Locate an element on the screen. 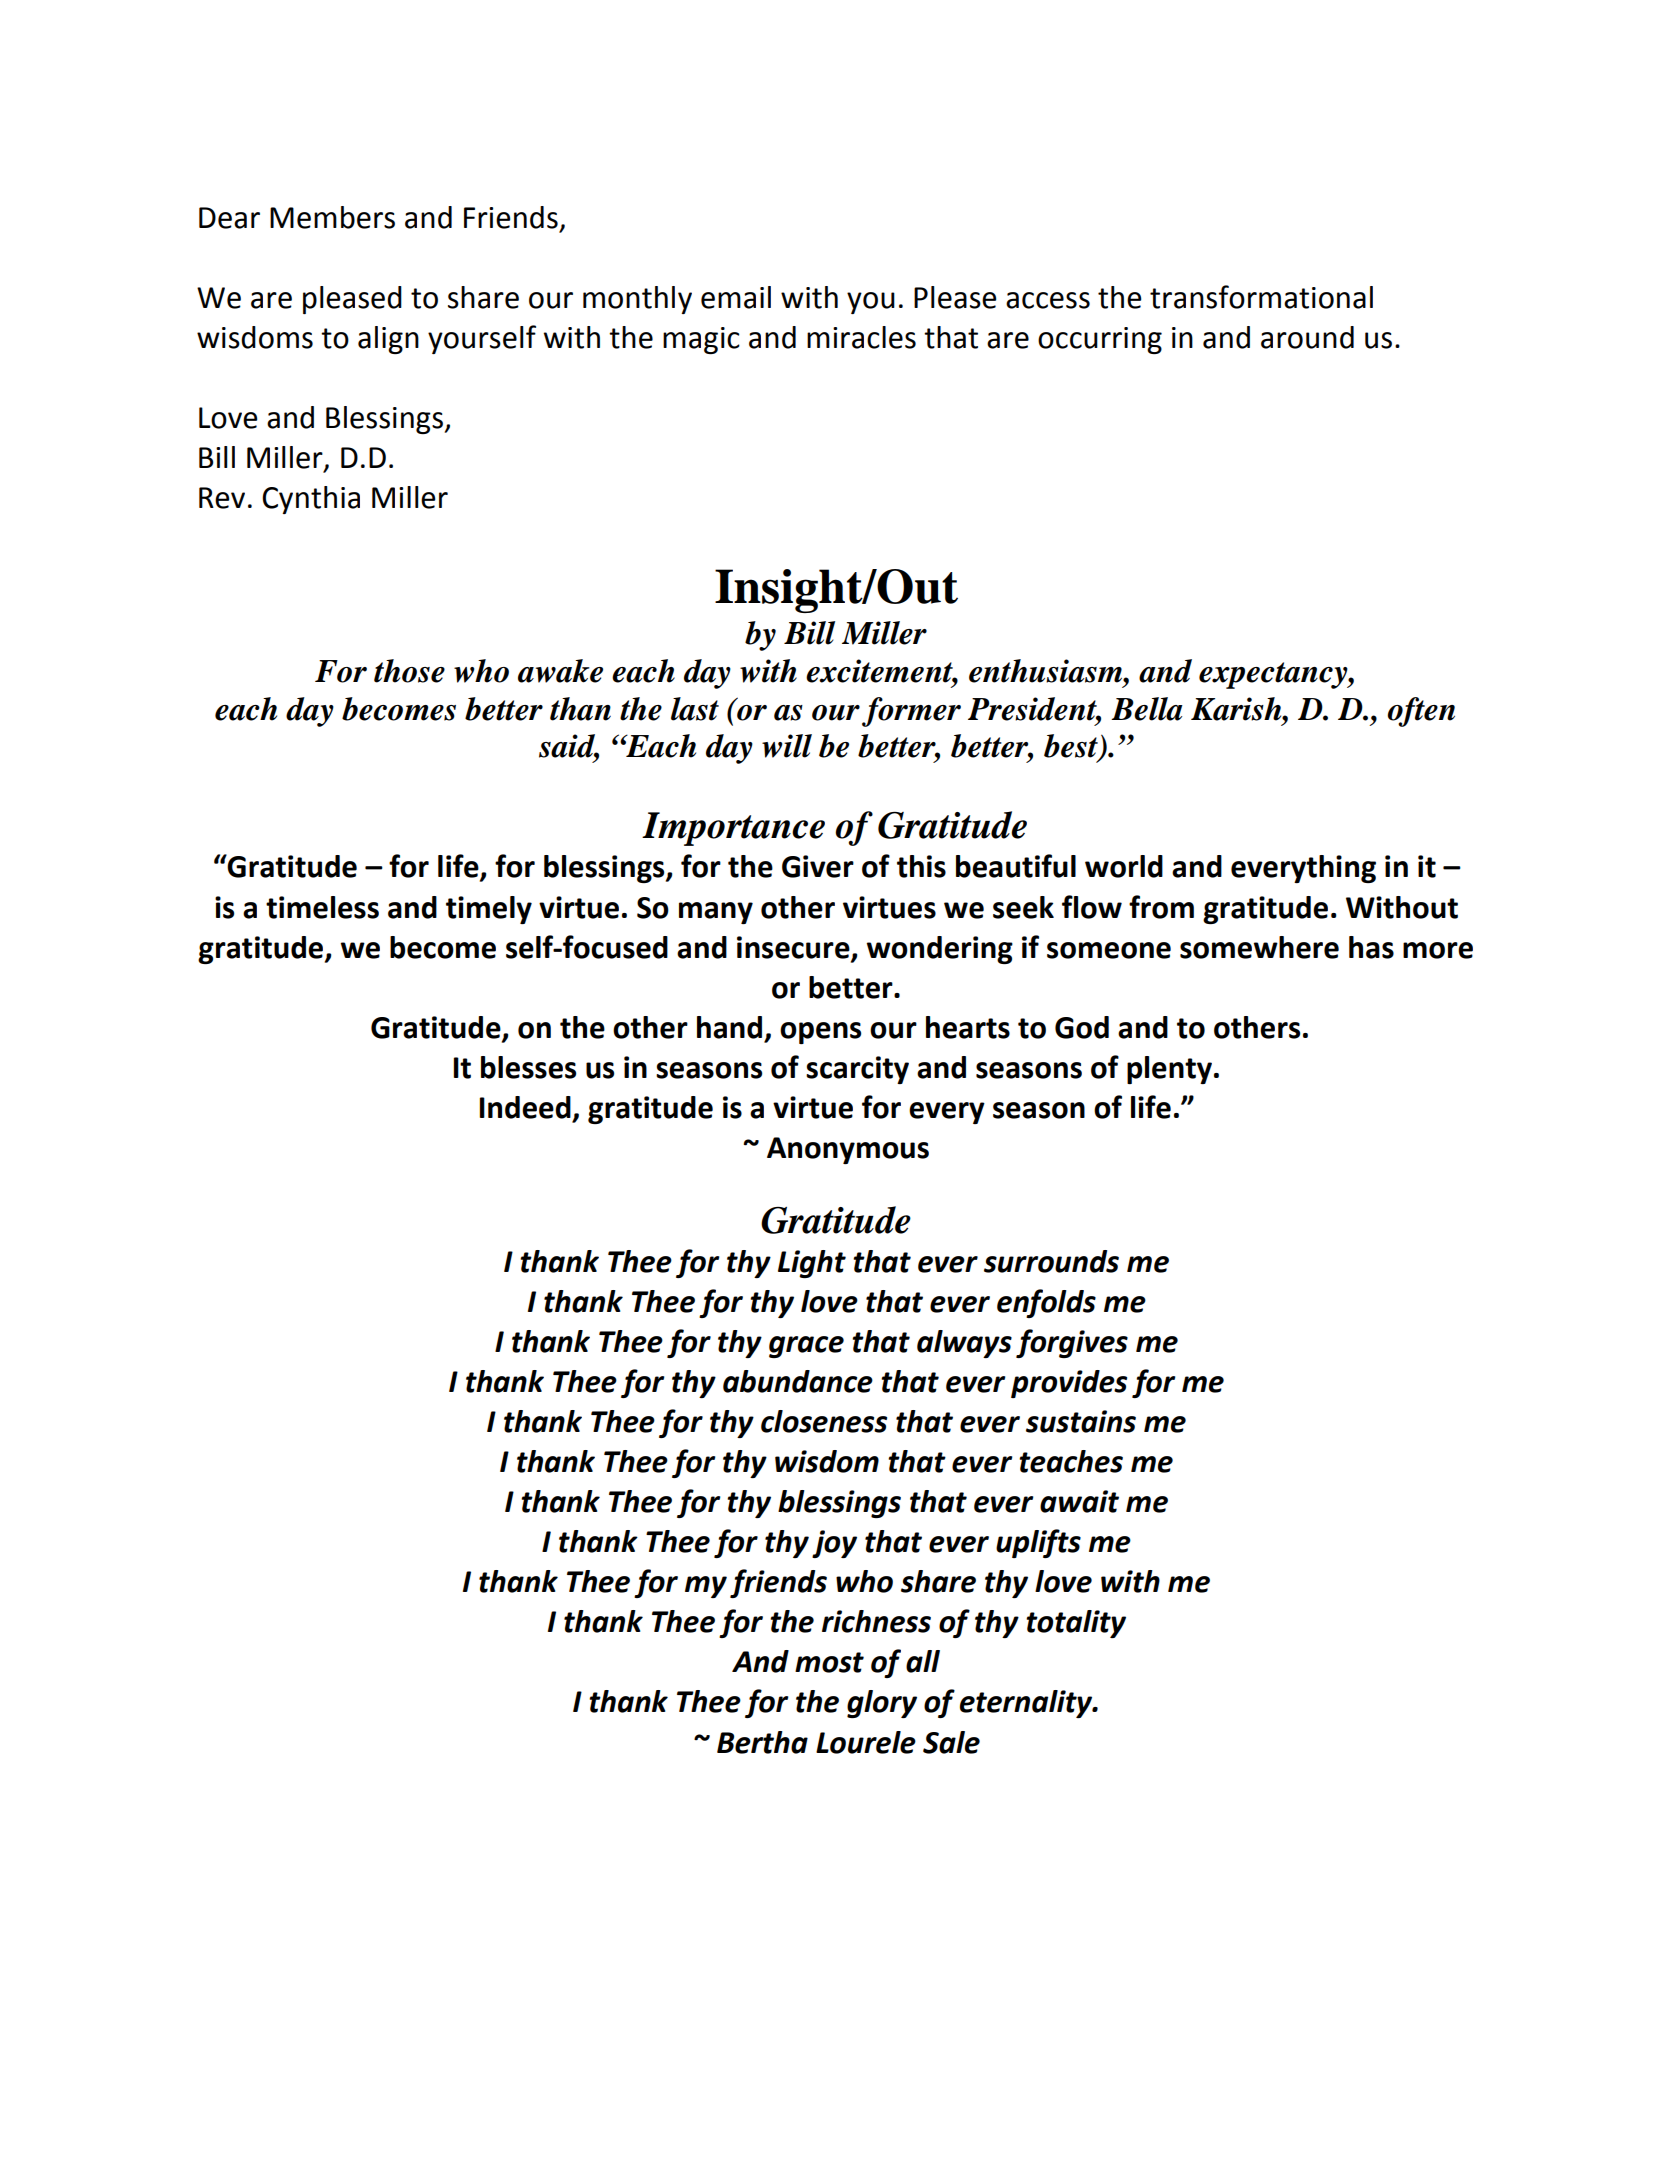 Image resolution: width=1673 pixels, height=2165 pixels. insecure is located at coordinates (794, 948).
